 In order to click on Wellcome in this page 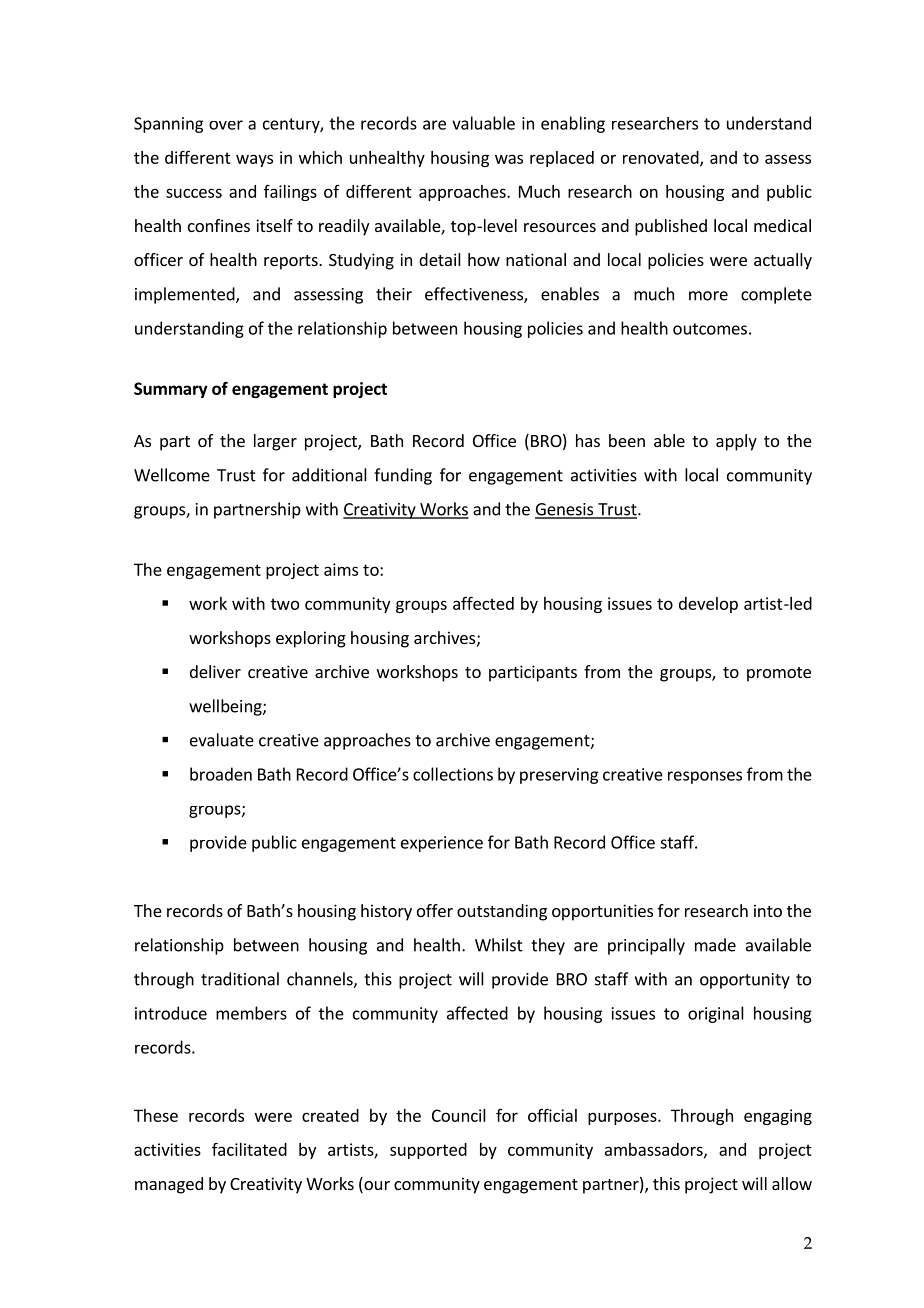, I will do `click(172, 475)`.
